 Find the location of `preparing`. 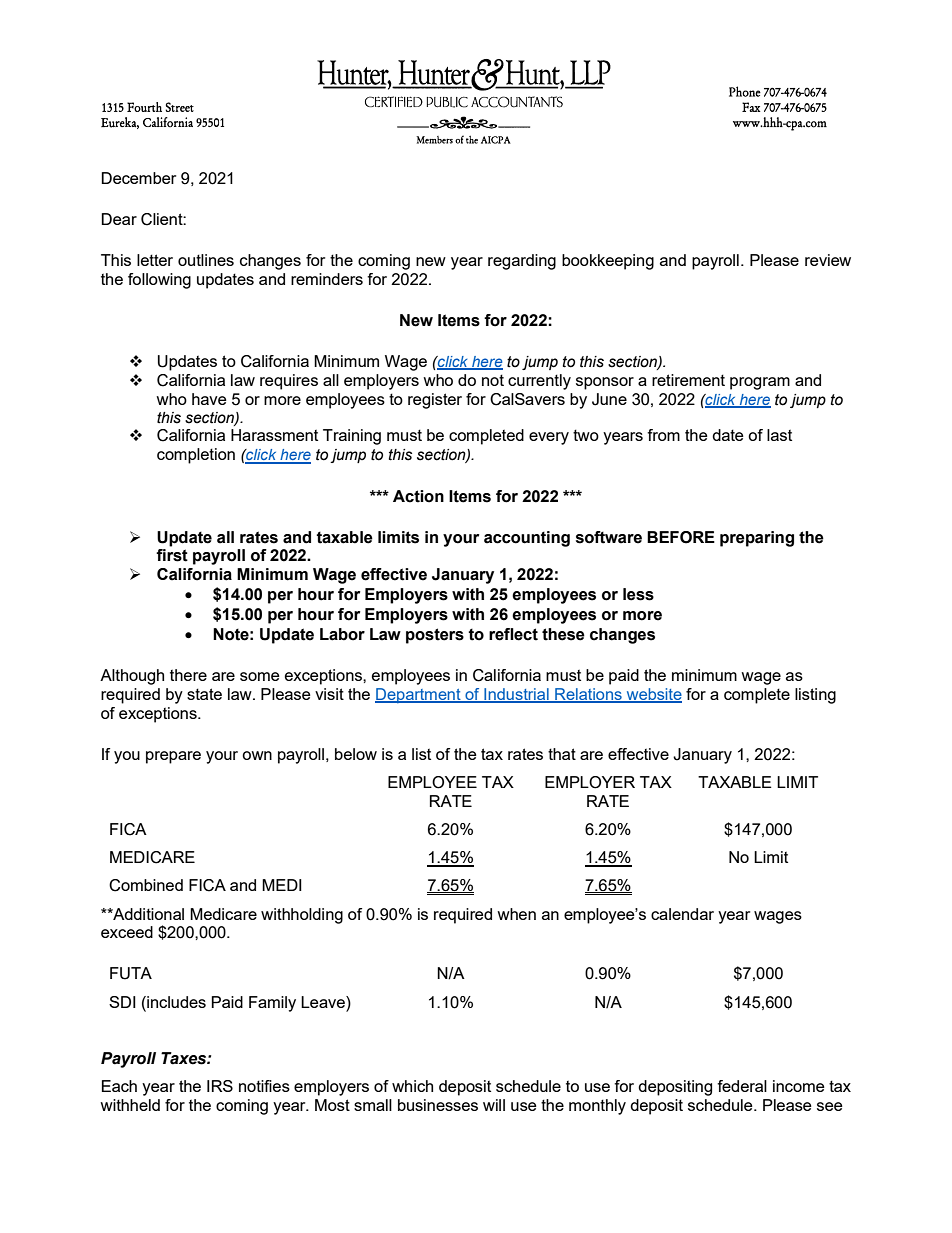

preparing is located at coordinates (757, 539).
